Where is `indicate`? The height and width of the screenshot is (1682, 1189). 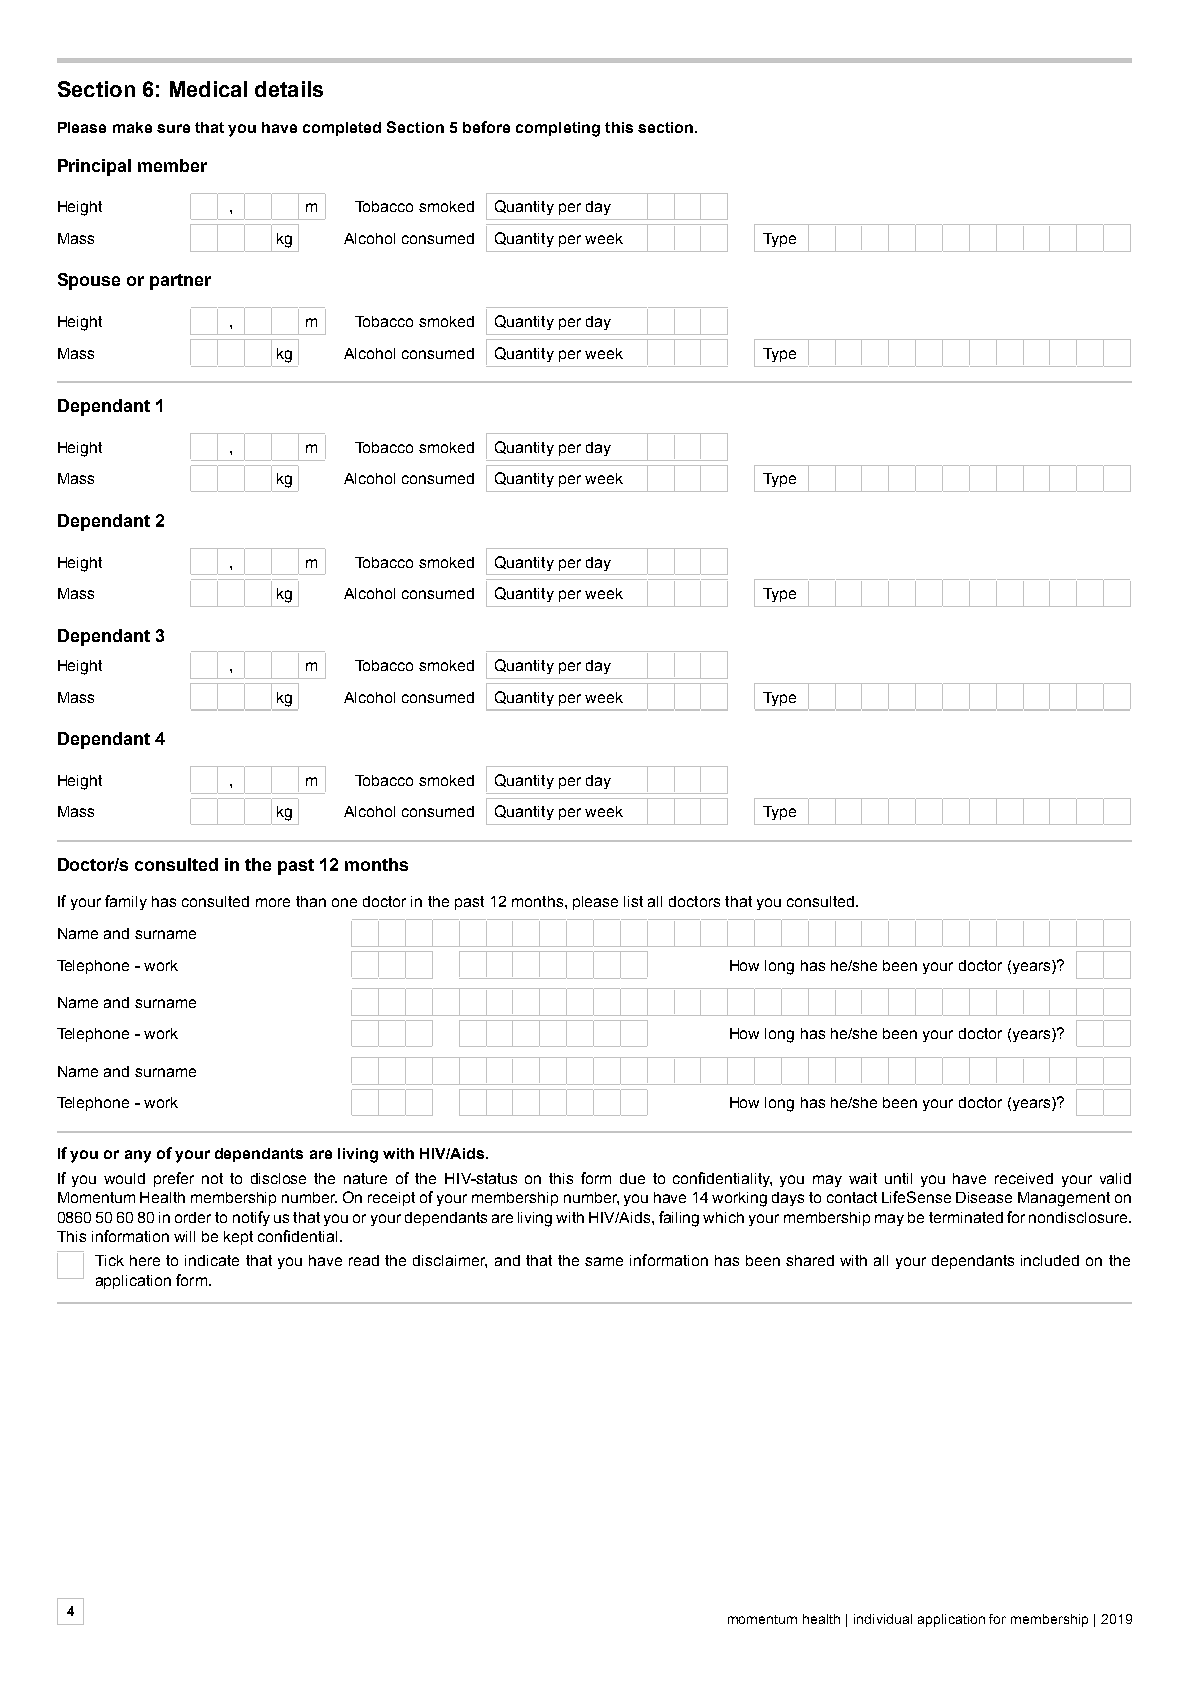
indicate is located at coordinates (212, 1260).
